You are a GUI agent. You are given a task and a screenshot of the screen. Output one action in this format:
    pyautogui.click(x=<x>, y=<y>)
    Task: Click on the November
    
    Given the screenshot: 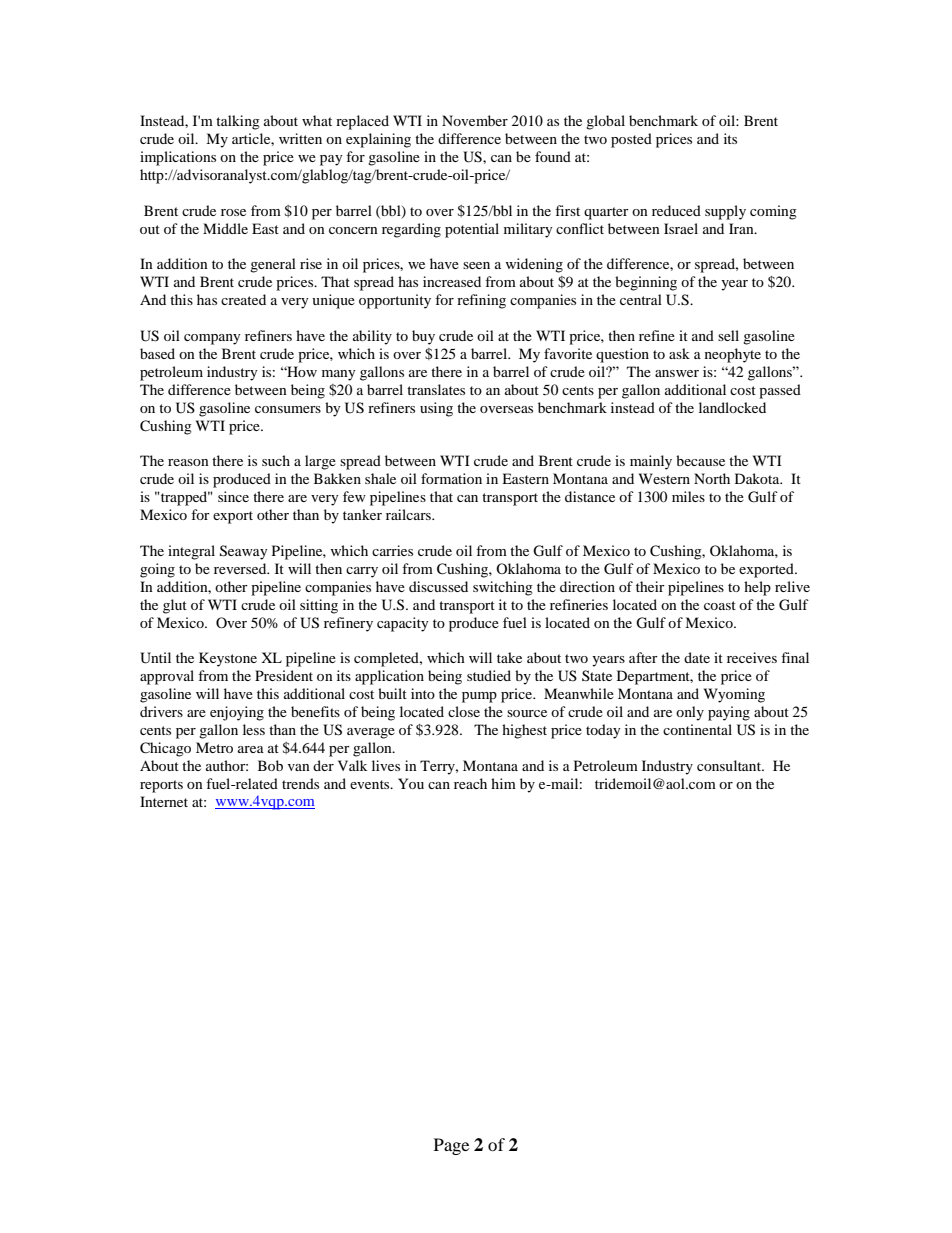 What is the action you would take?
    pyautogui.click(x=475, y=120)
